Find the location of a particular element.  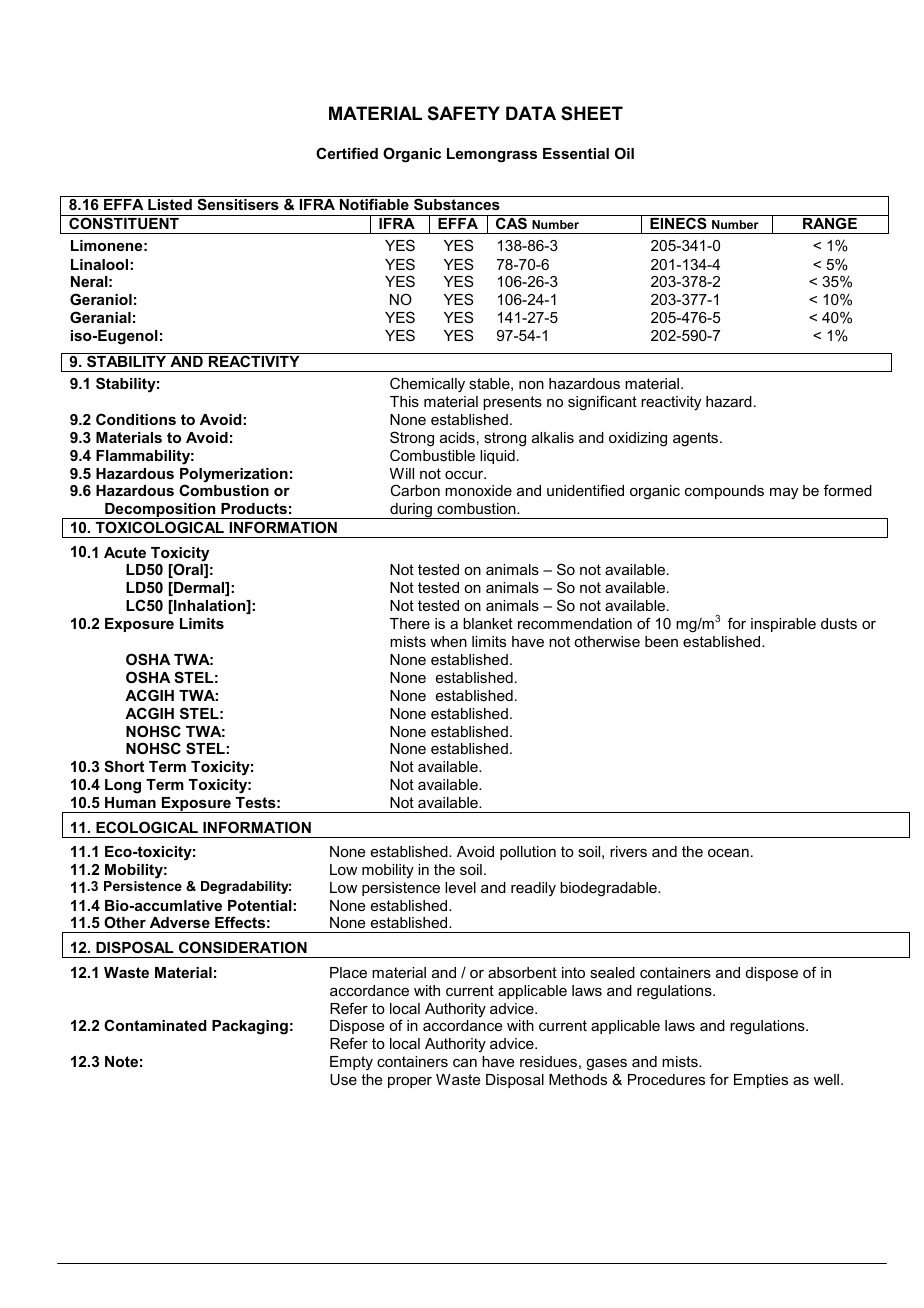

SHEET is located at coordinates (592, 113).
